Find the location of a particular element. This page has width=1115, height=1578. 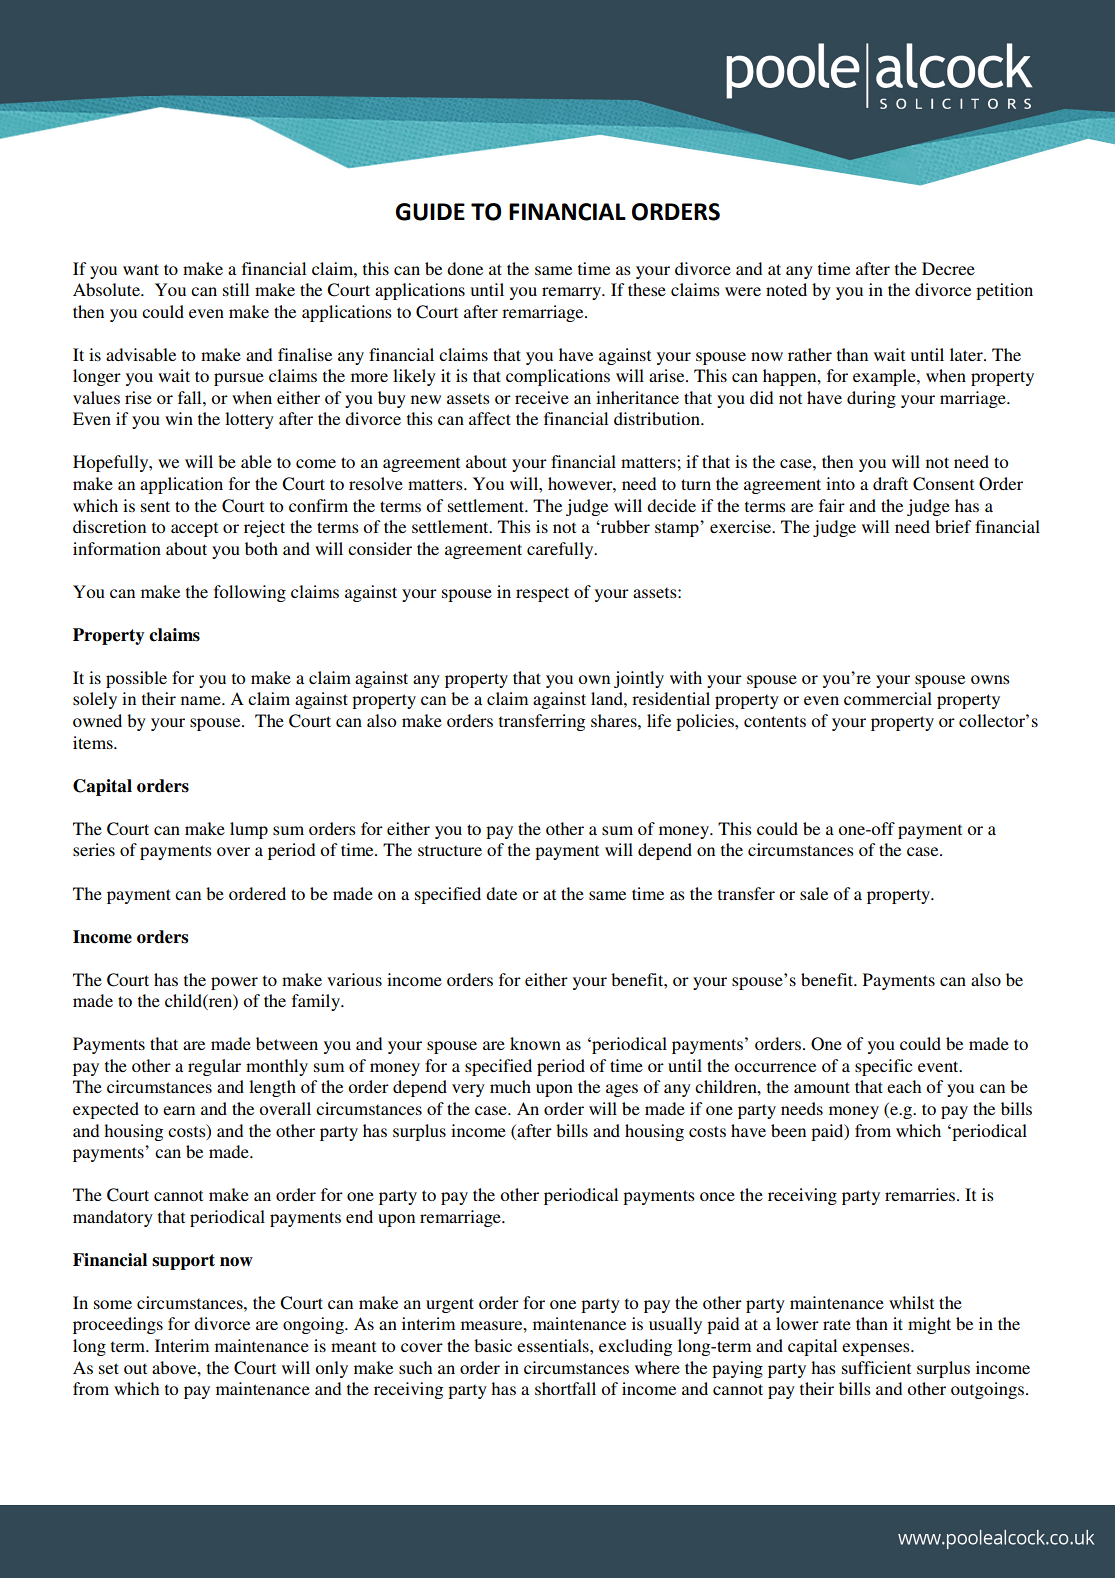

remarry is located at coordinates (573, 293).
